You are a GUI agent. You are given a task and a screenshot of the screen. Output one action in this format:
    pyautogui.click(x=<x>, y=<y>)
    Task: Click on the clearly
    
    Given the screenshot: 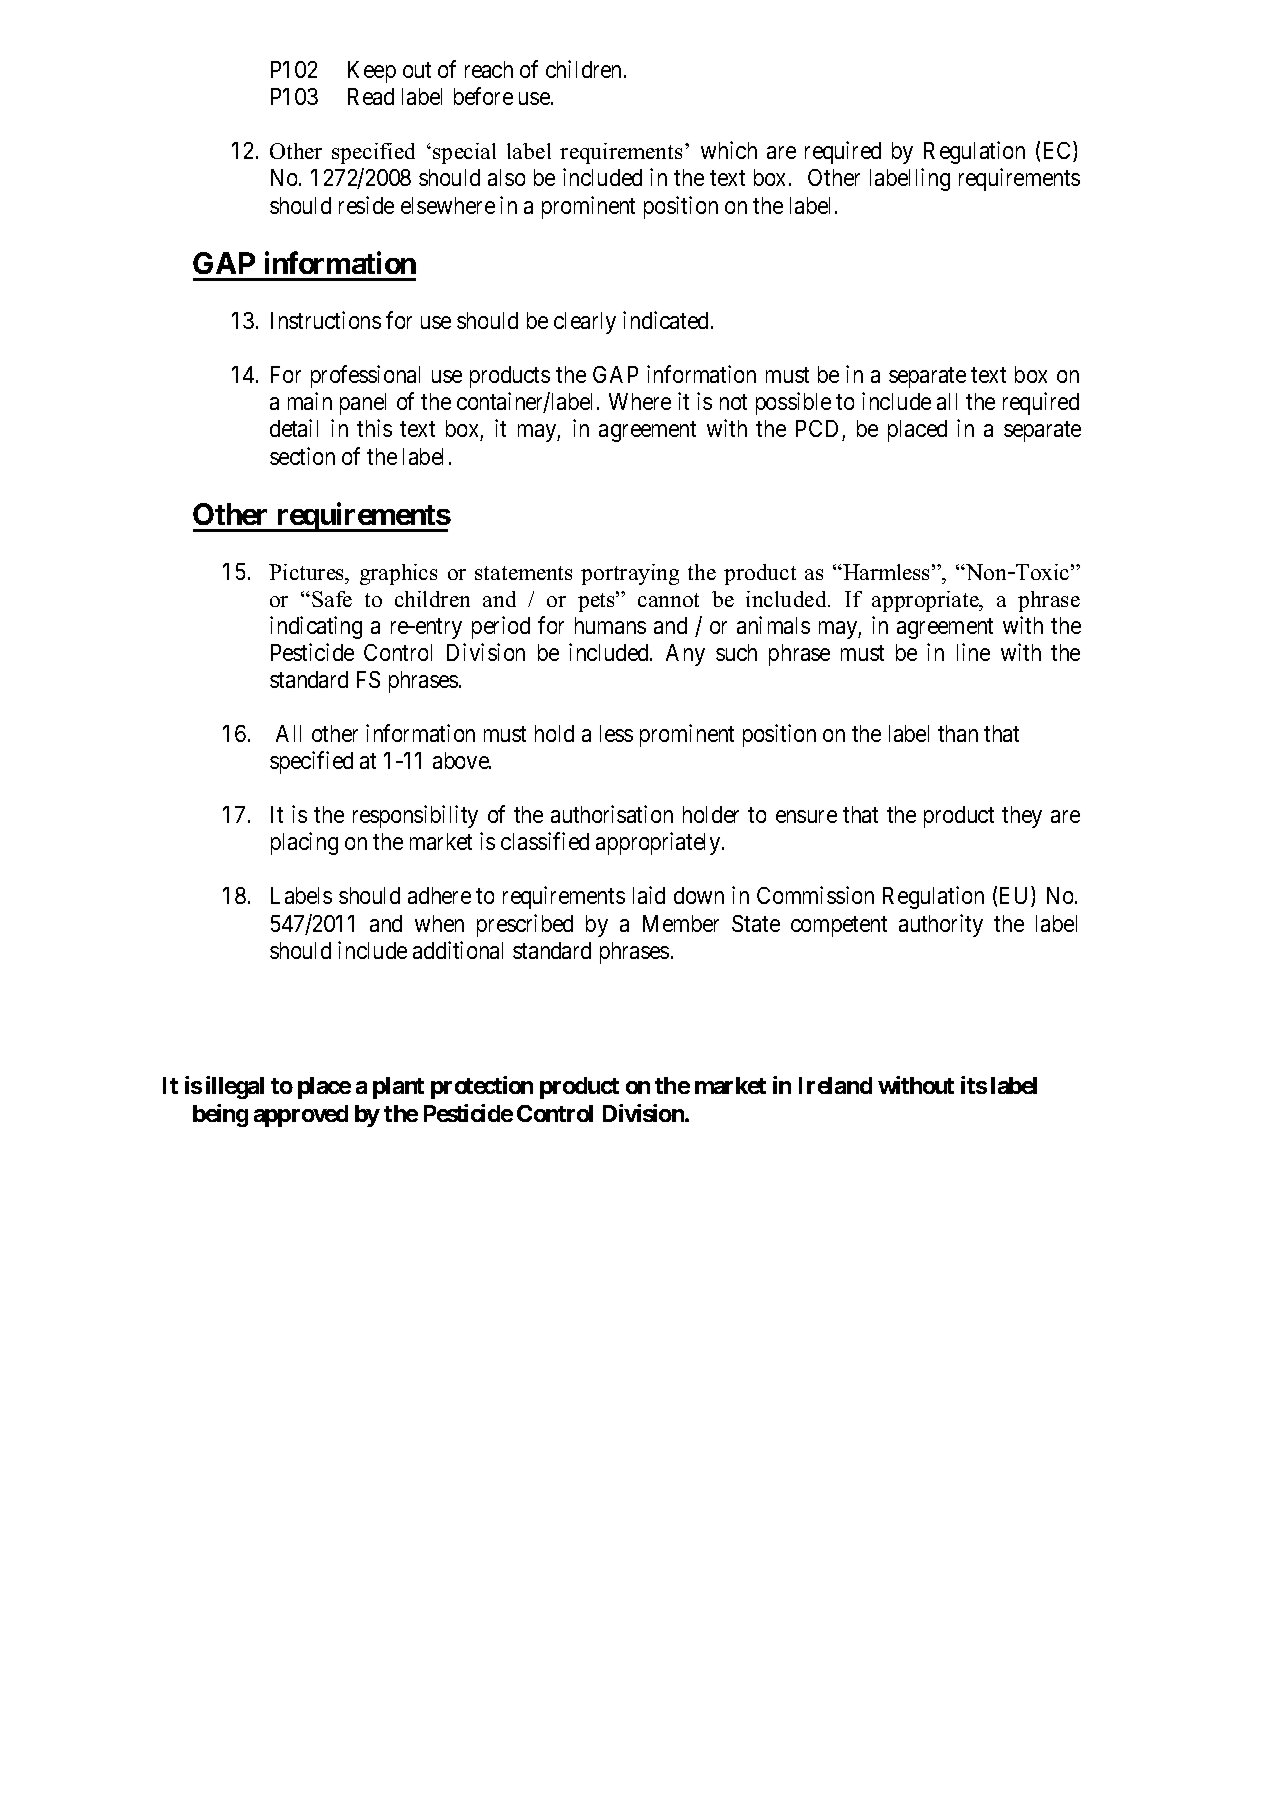 What is the action you would take?
    pyautogui.click(x=585, y=323)
